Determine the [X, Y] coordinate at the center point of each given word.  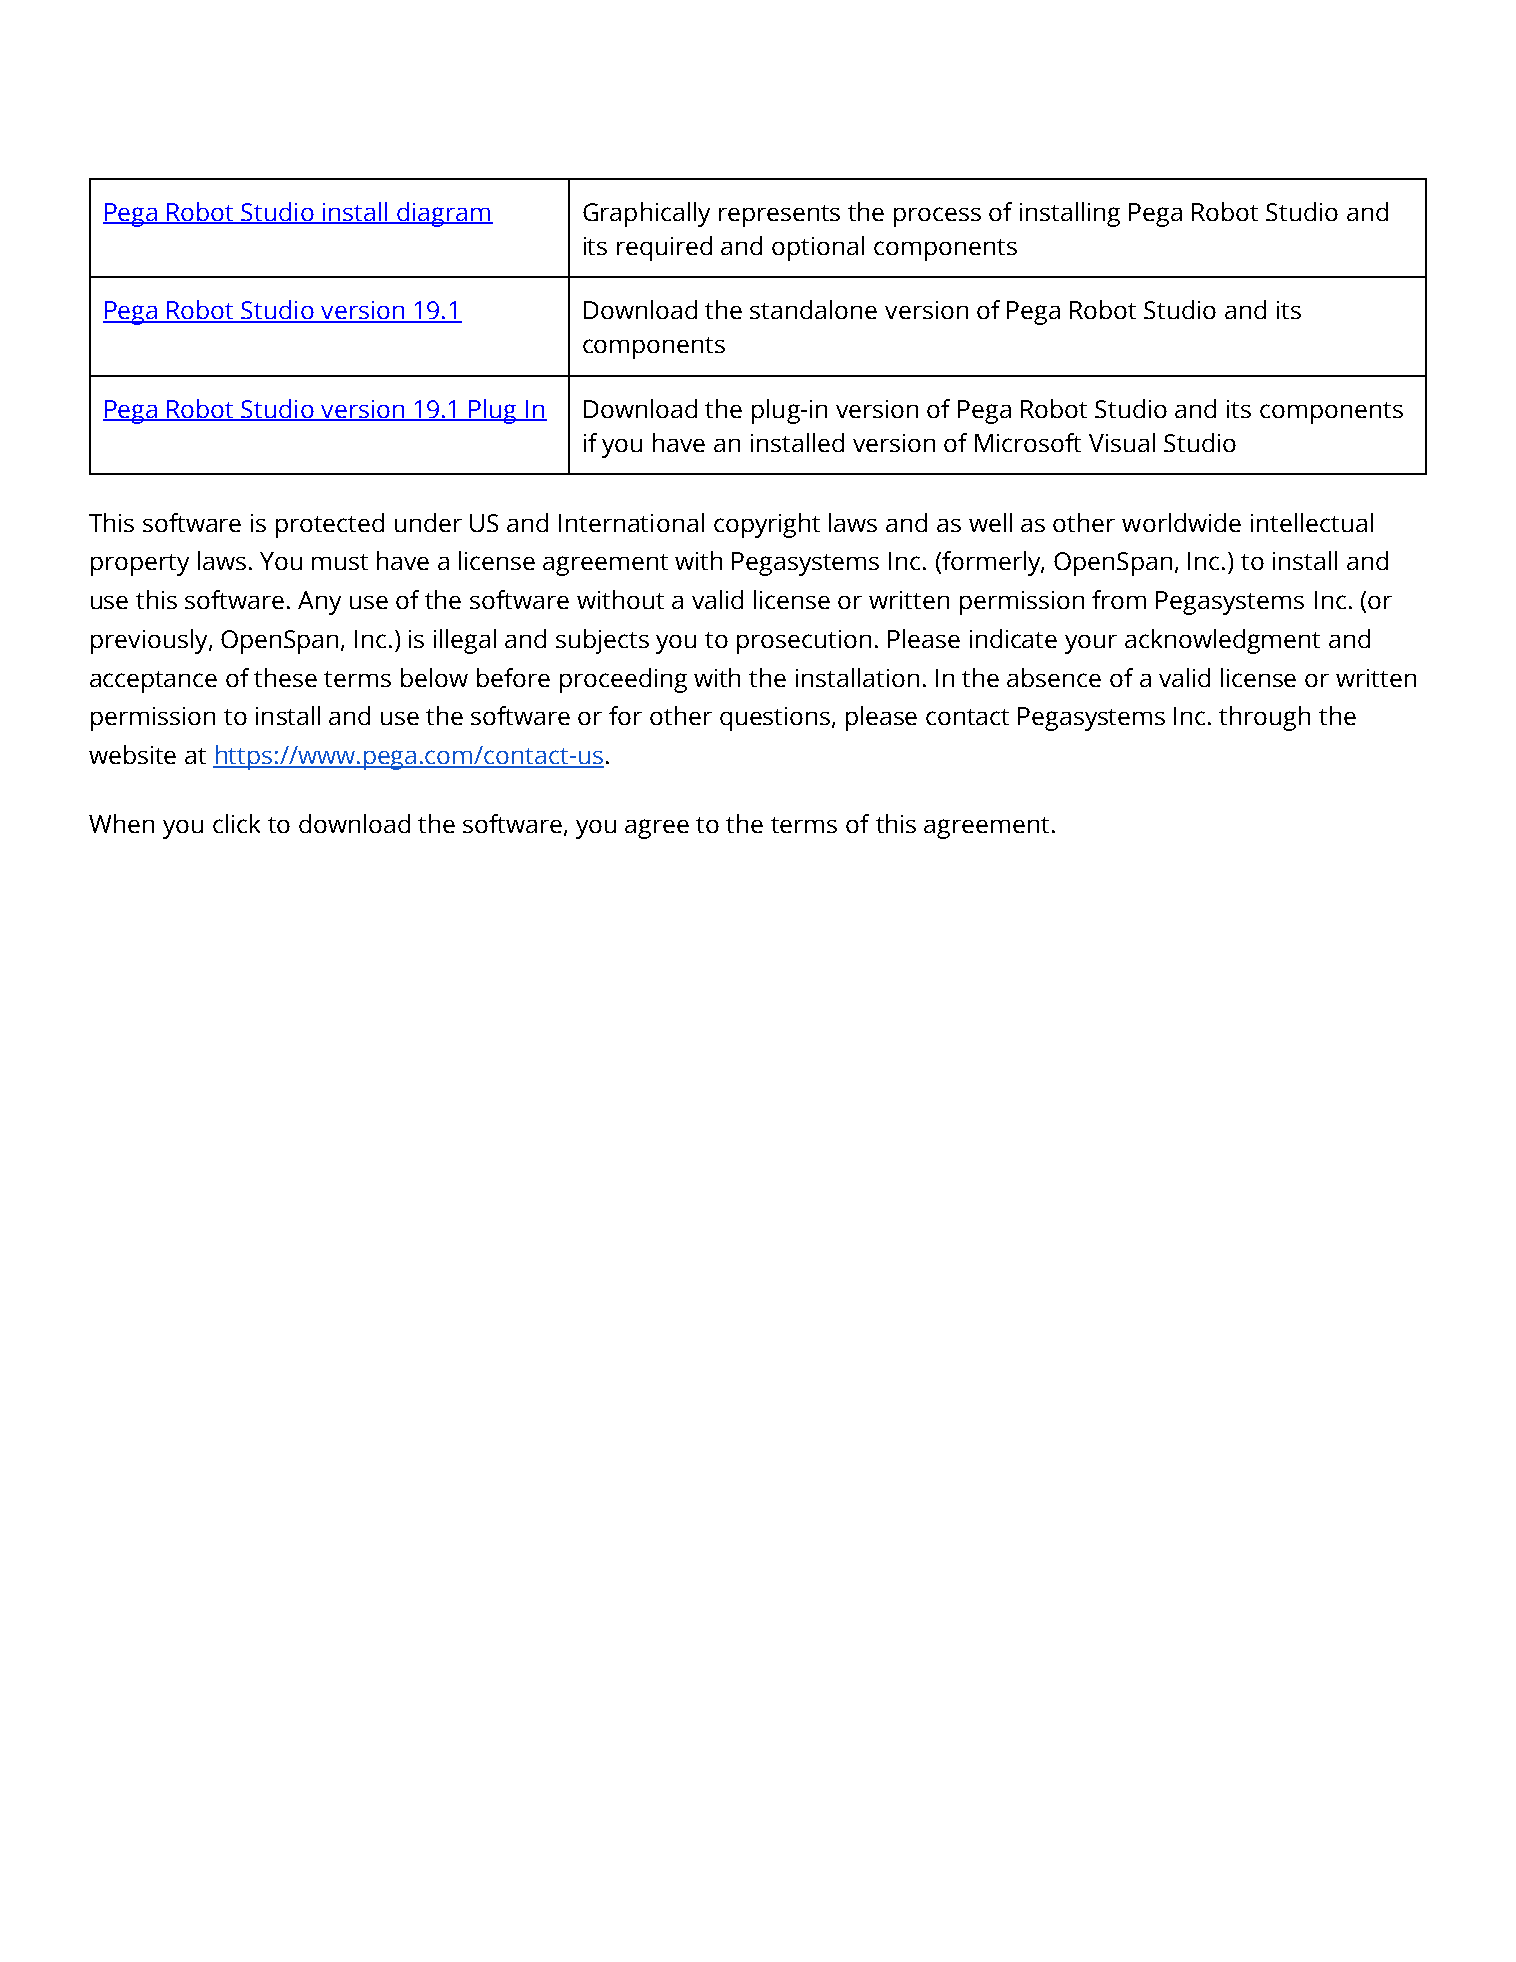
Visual [1122, 442]
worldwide [1181, 522]
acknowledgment [1222, 641]
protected [330, 525]
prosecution [804, 642]
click [236, 823]
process [937, 217]
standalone [813, 309]
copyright [767, 525]
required [664, 248]
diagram [443, 214]
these [285, 677]
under [428, 522]
